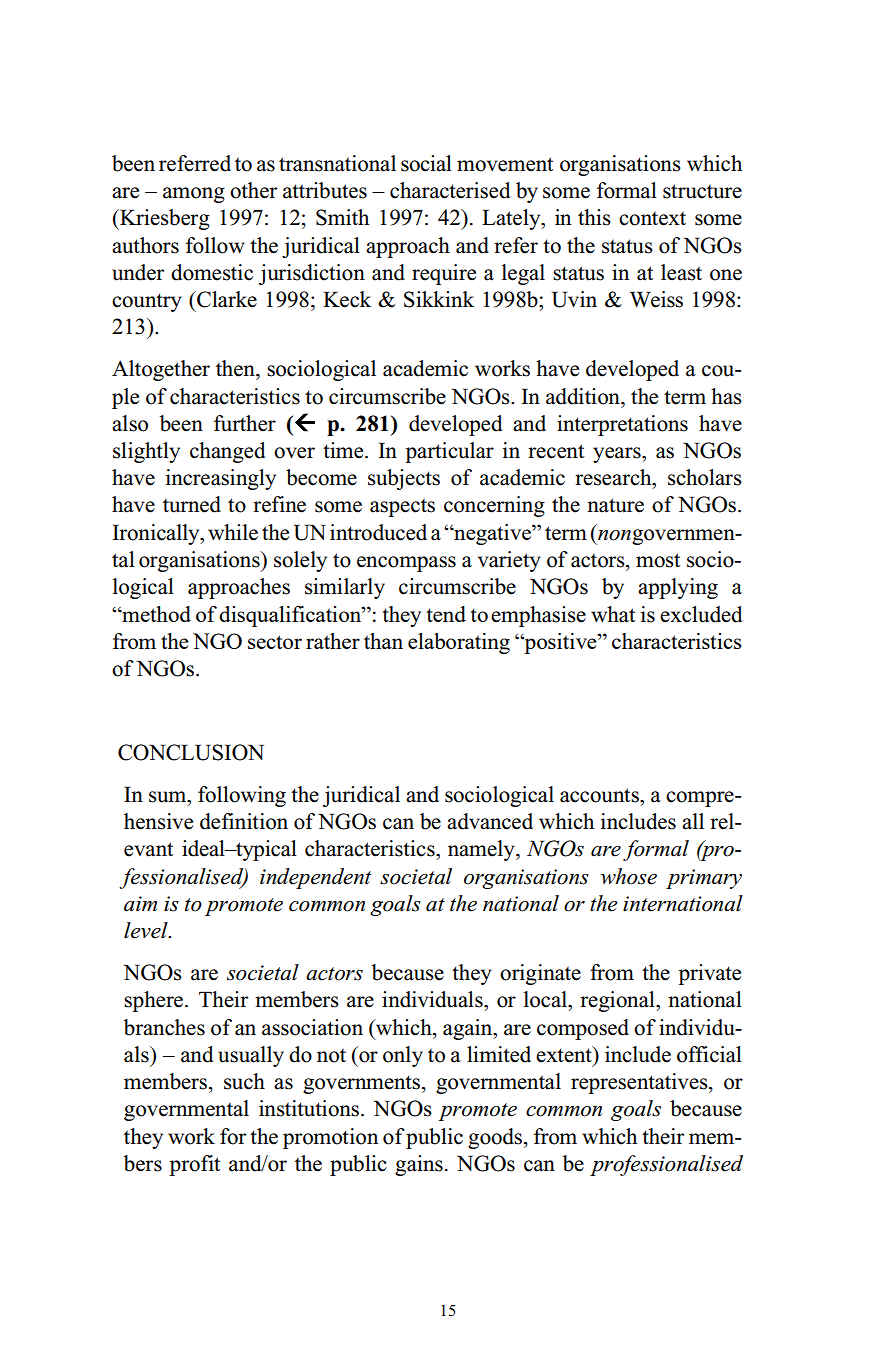 This screenshot has width=896, height=1345. Describe the element at coordinates (275, 642) in the screenshot. I see `sector` at that location.
